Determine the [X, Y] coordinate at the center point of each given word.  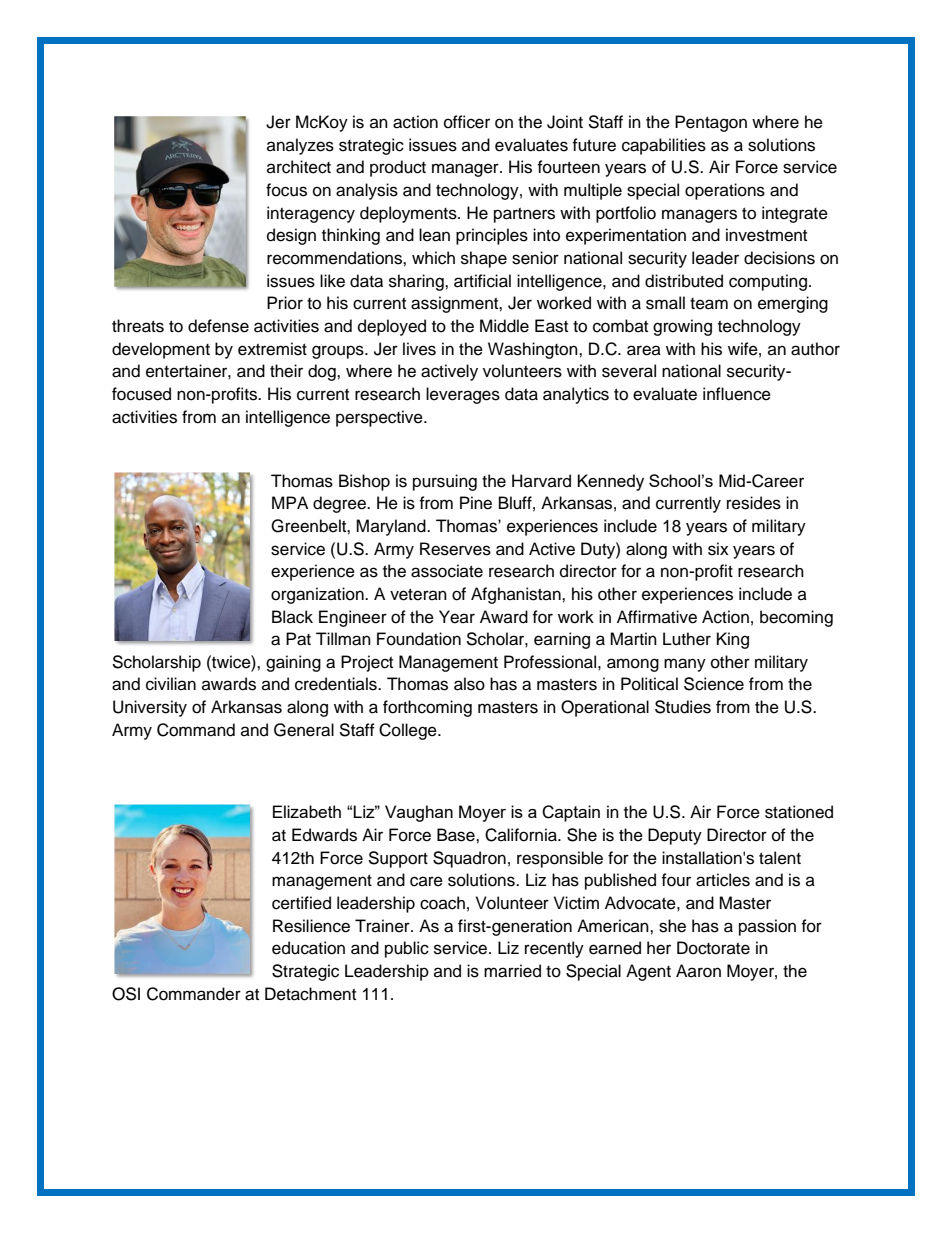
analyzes [300, 146]
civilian [171, 684]
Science [714, 684]
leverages [463, 395]
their [286, 371]
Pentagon [711, 123]
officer [467, 122]
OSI [126, 994]
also [469, 684]
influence [737, 394]
